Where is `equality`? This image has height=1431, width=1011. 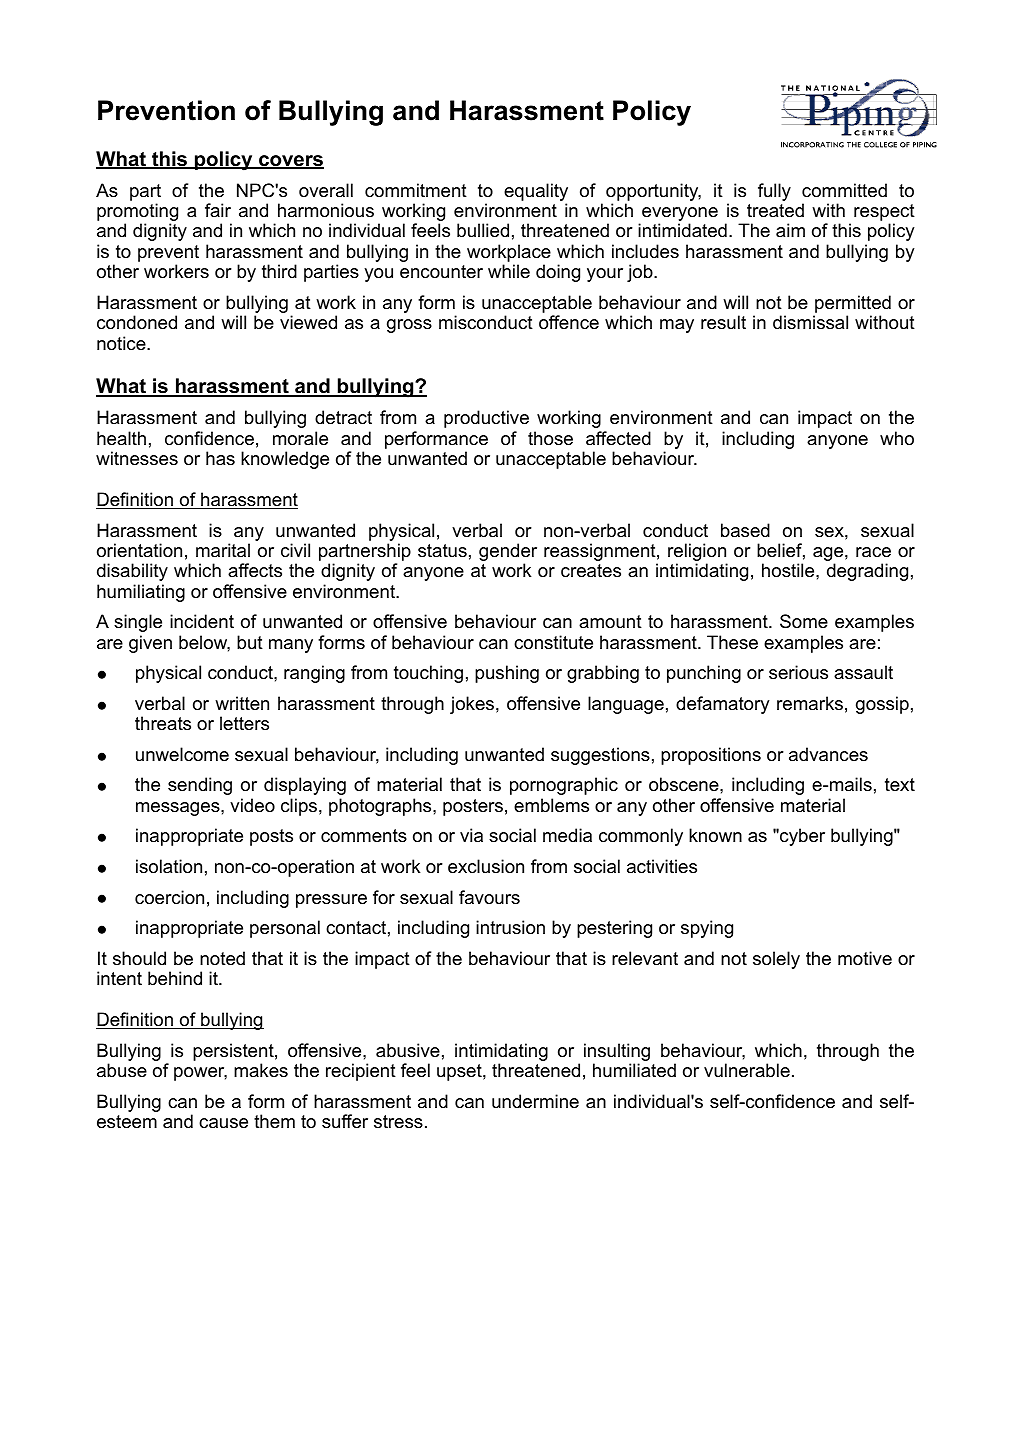 equality is located at coordinates (536, 193).
